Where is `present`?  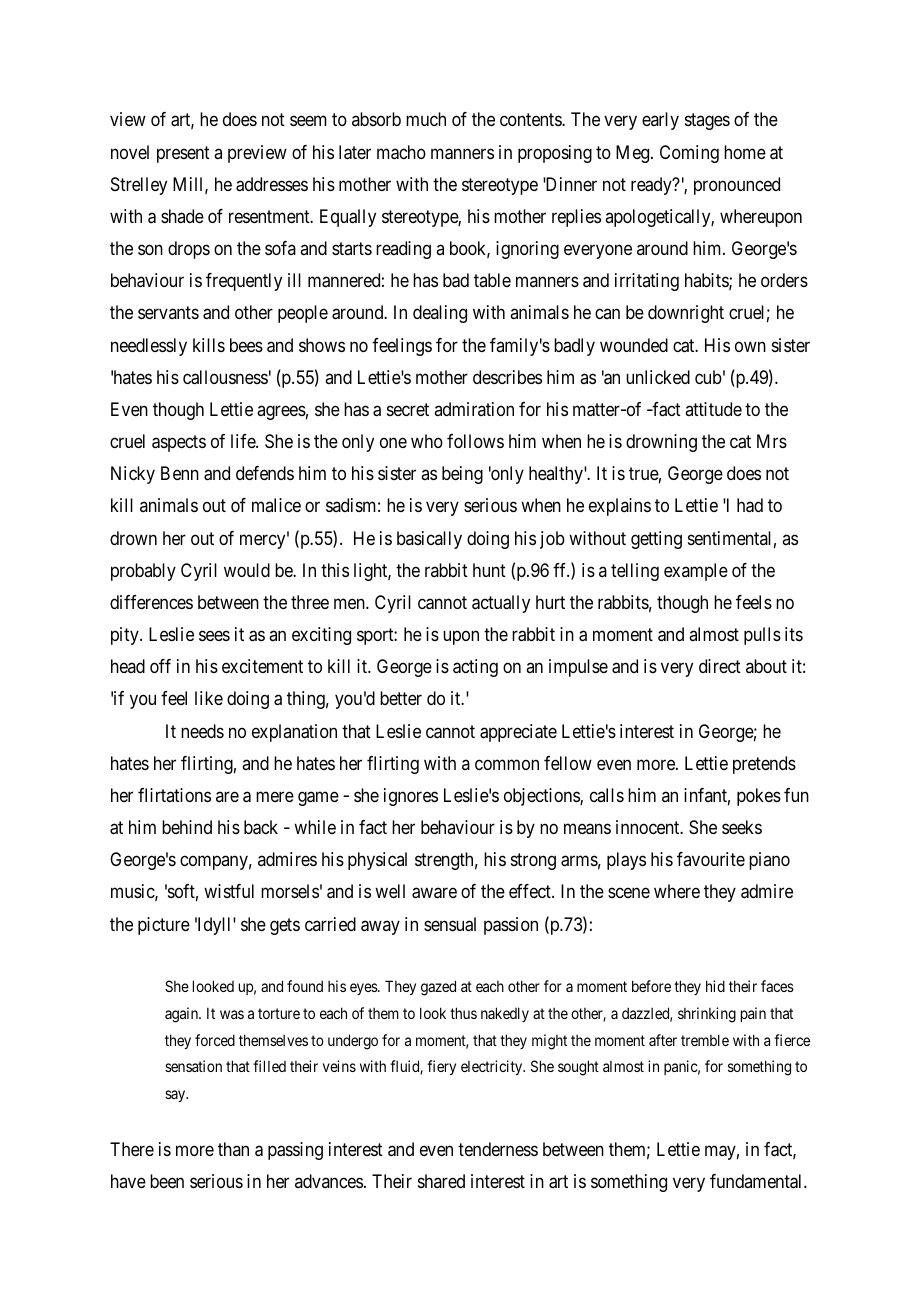
present is located at coordinates (183, 154).
